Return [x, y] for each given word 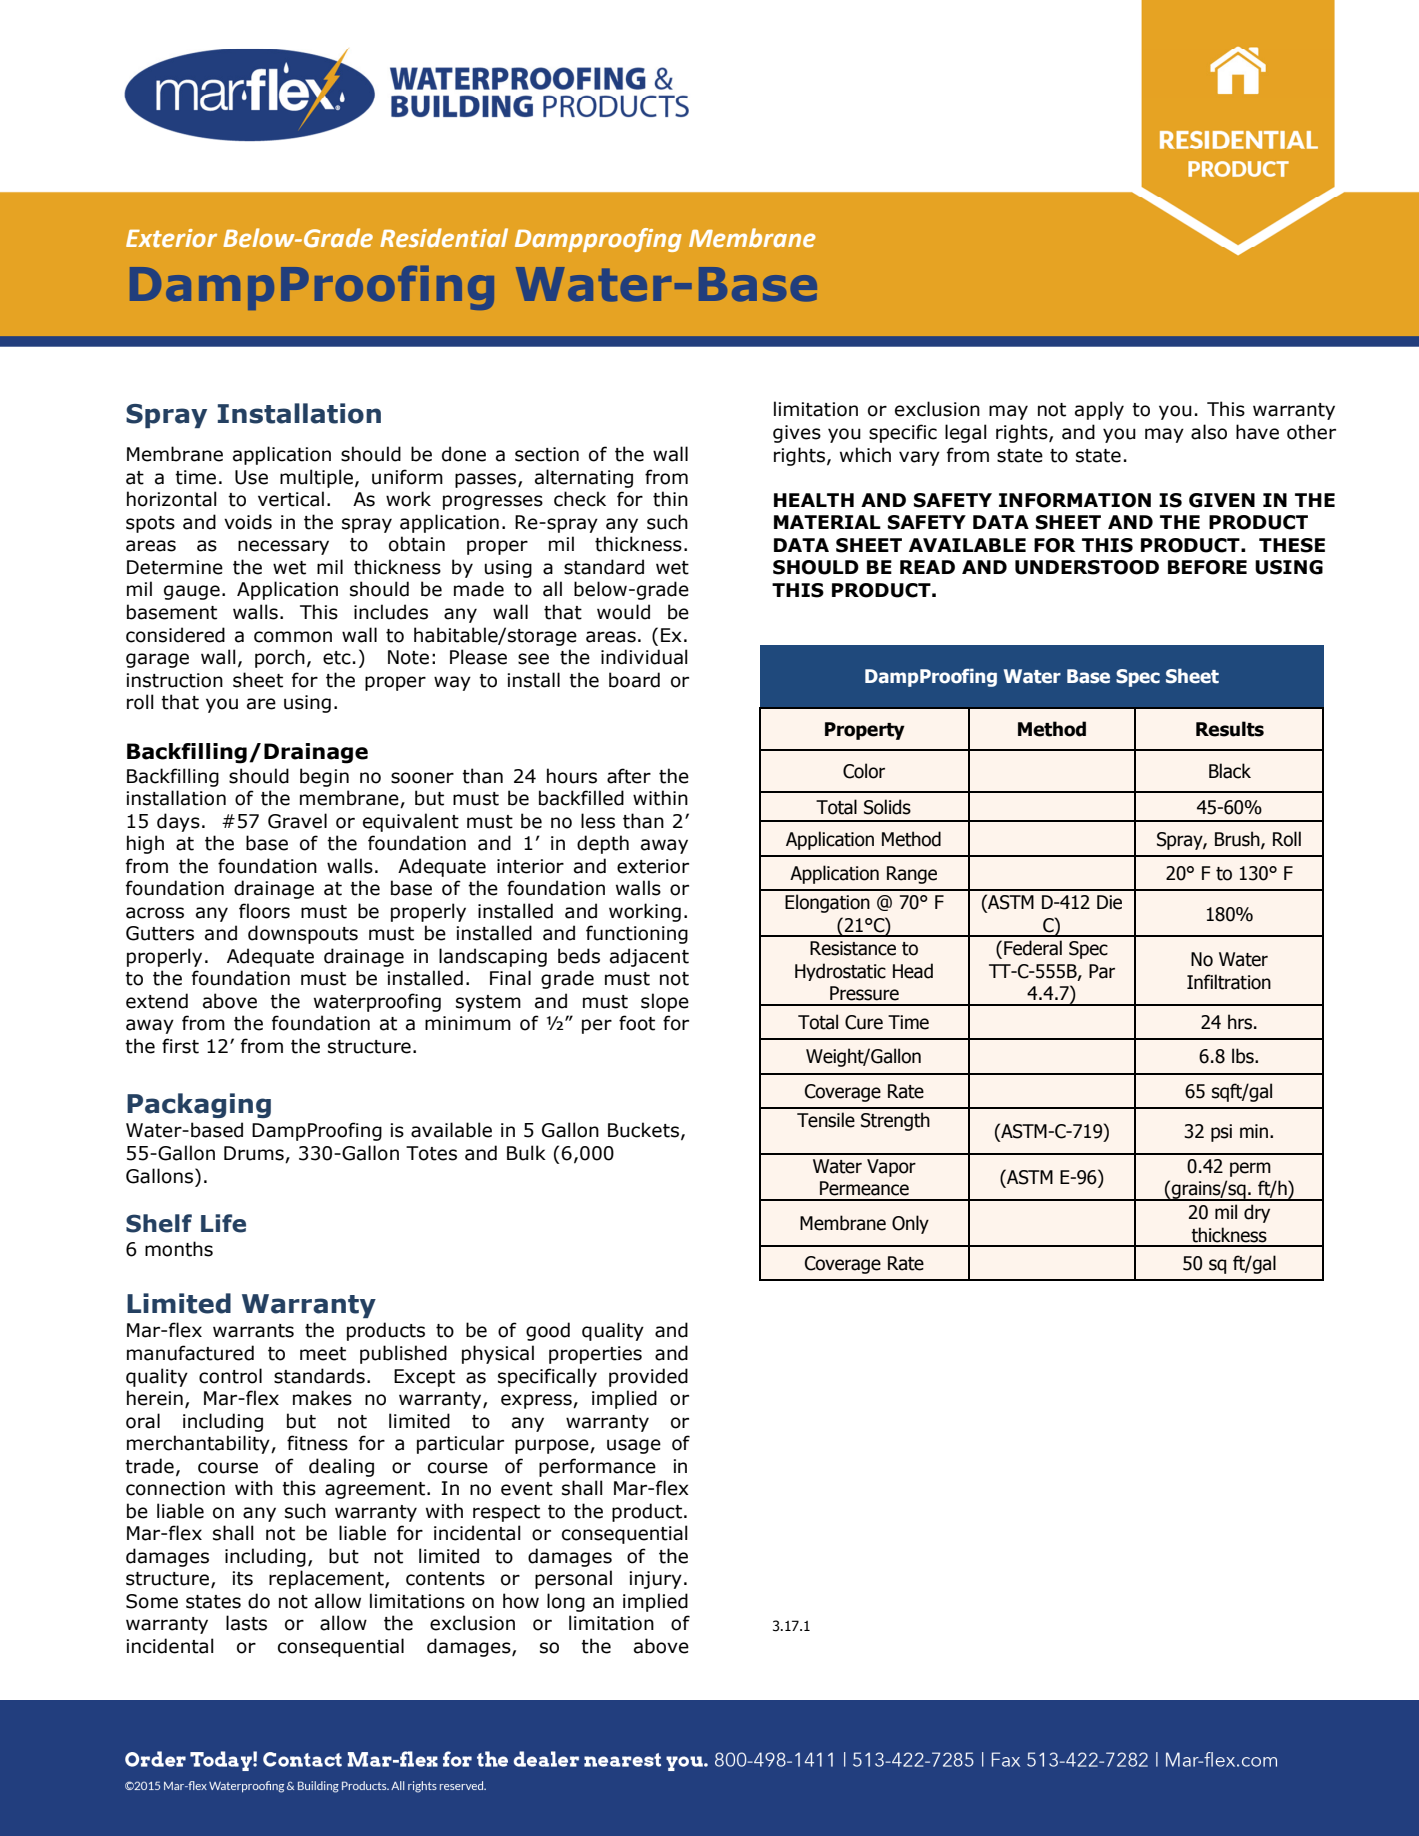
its [242, 1578]
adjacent [649, 957]
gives [797, 434]
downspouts [303, 934]
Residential [444, 238]
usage [634, 1446]
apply [1099, 410]
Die [1109, 902]
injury [655, 1580]
